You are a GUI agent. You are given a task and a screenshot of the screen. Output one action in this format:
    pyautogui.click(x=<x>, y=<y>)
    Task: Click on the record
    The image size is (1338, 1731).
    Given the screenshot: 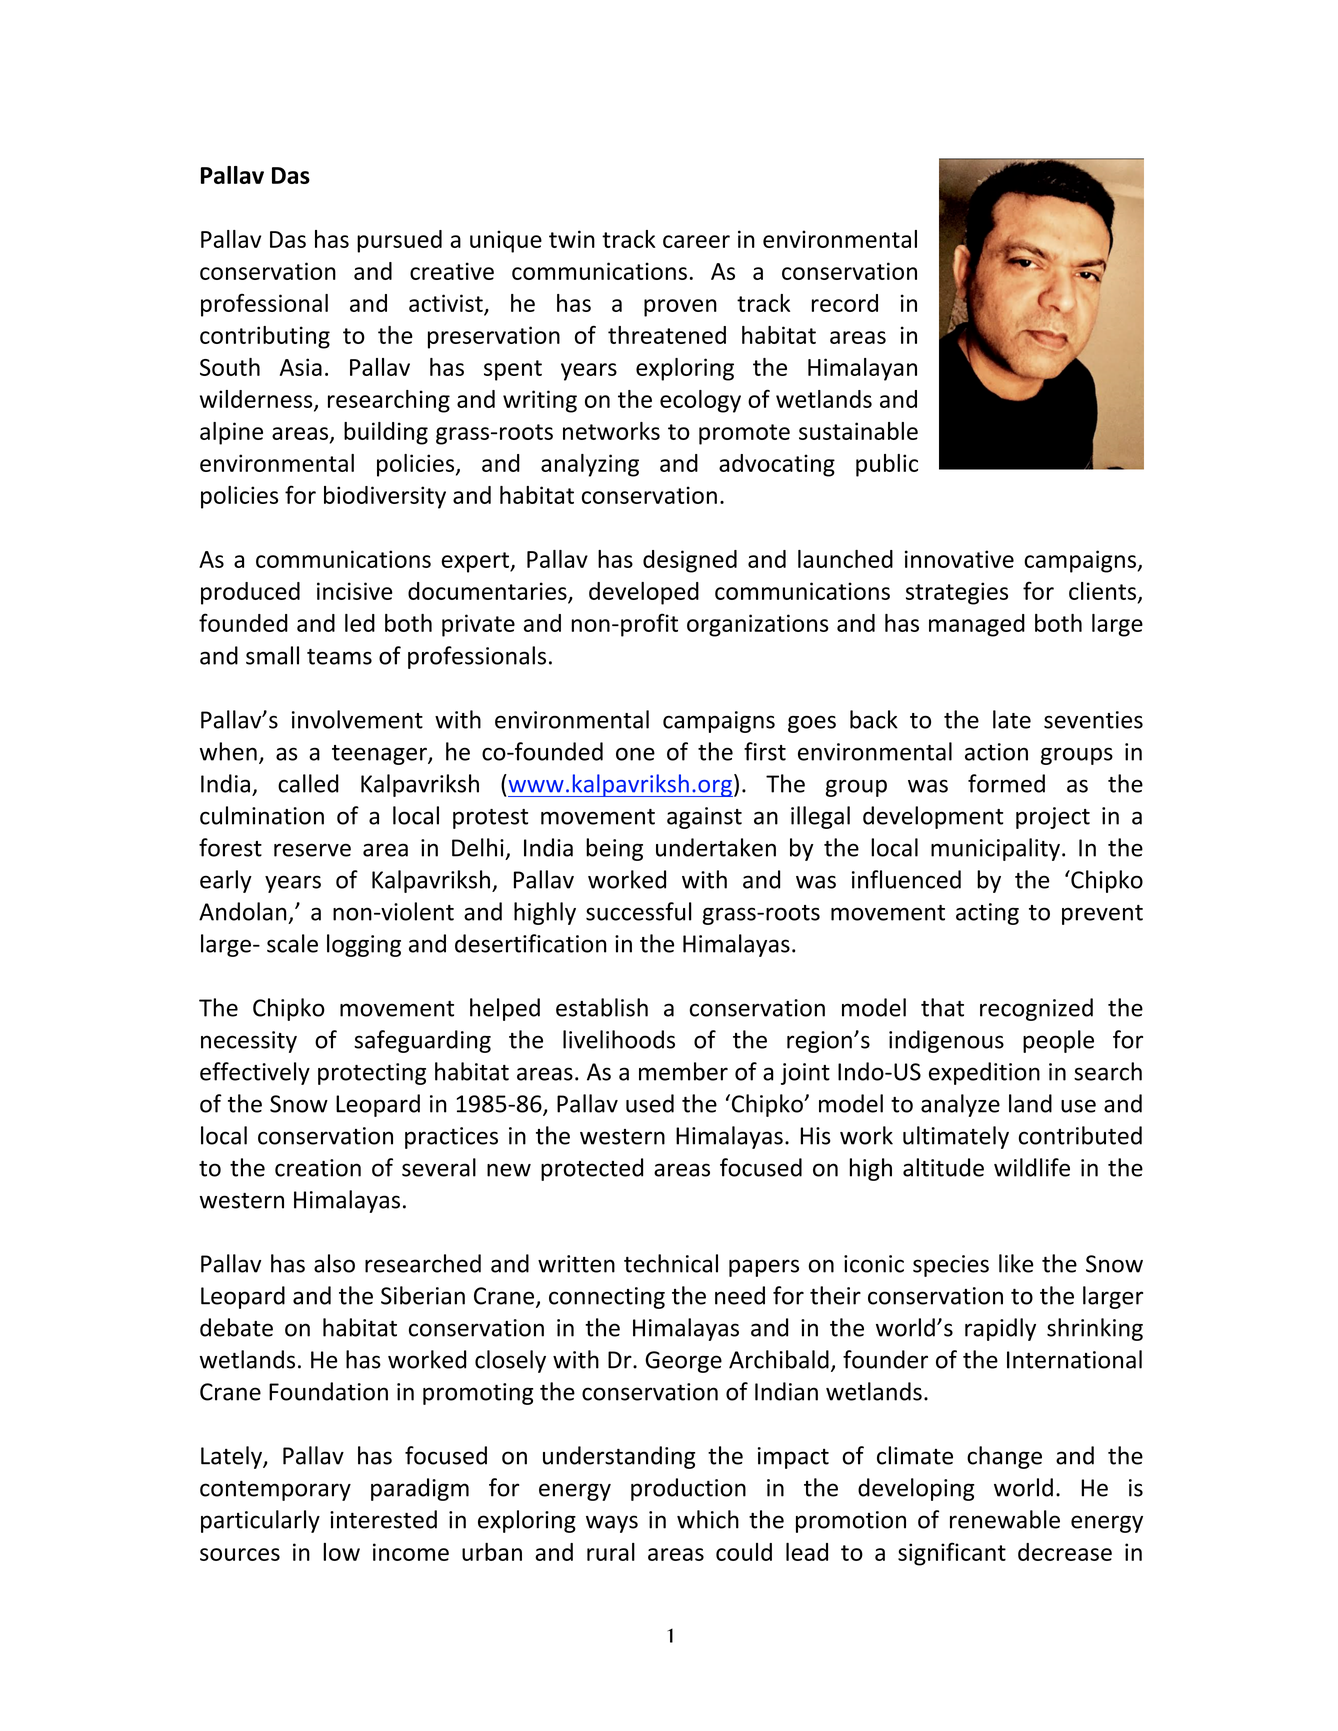 What is the action you would take?
    pyautogui.click(x=845, y=303)
